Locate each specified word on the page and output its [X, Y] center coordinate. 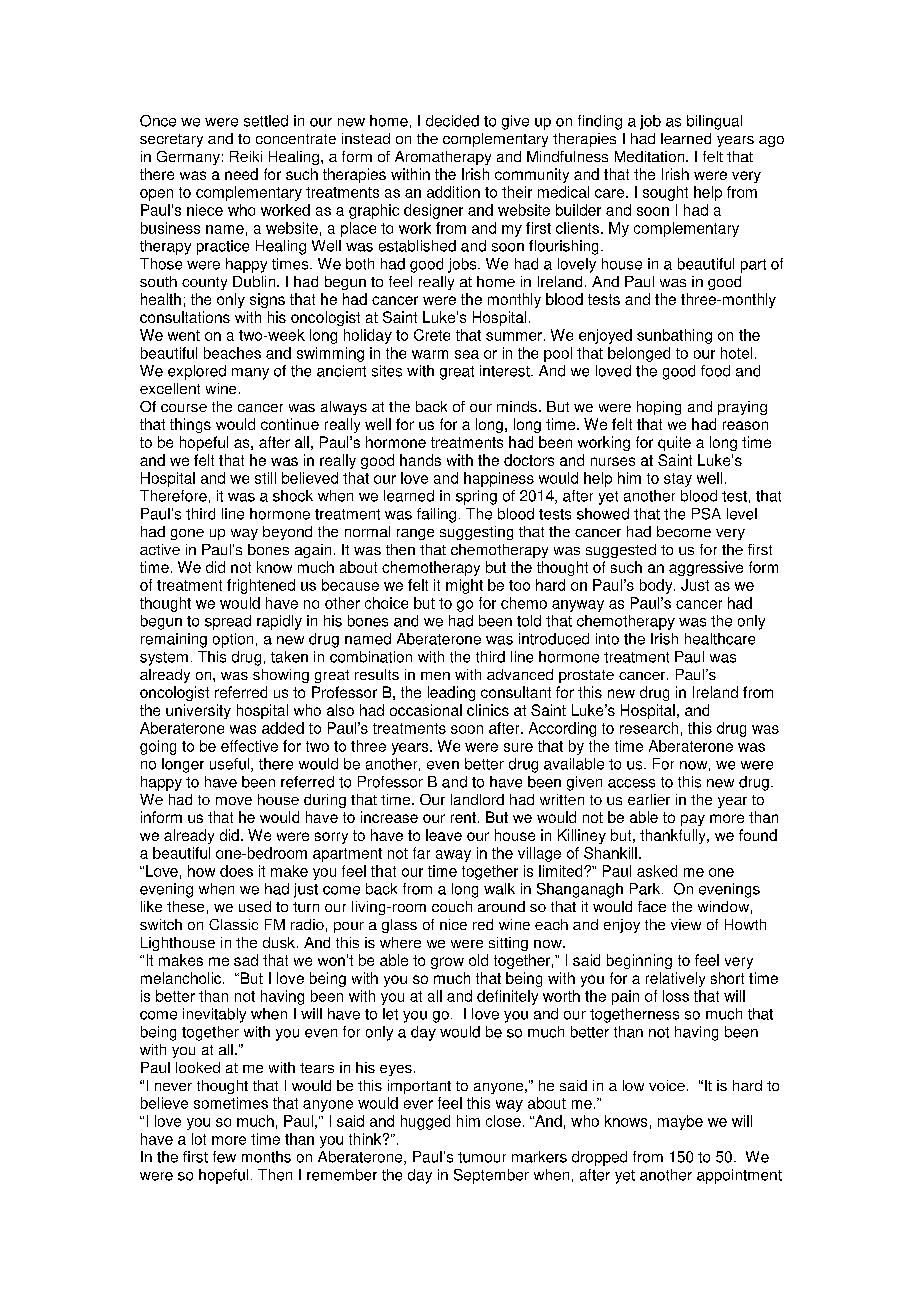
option [233, 640]
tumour [482, 1157]
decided [452, 121]
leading [451, 693]
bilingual [714, 122]
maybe [680, 1122]
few [224, 1157]
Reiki [246, 156]
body [657, 586]
